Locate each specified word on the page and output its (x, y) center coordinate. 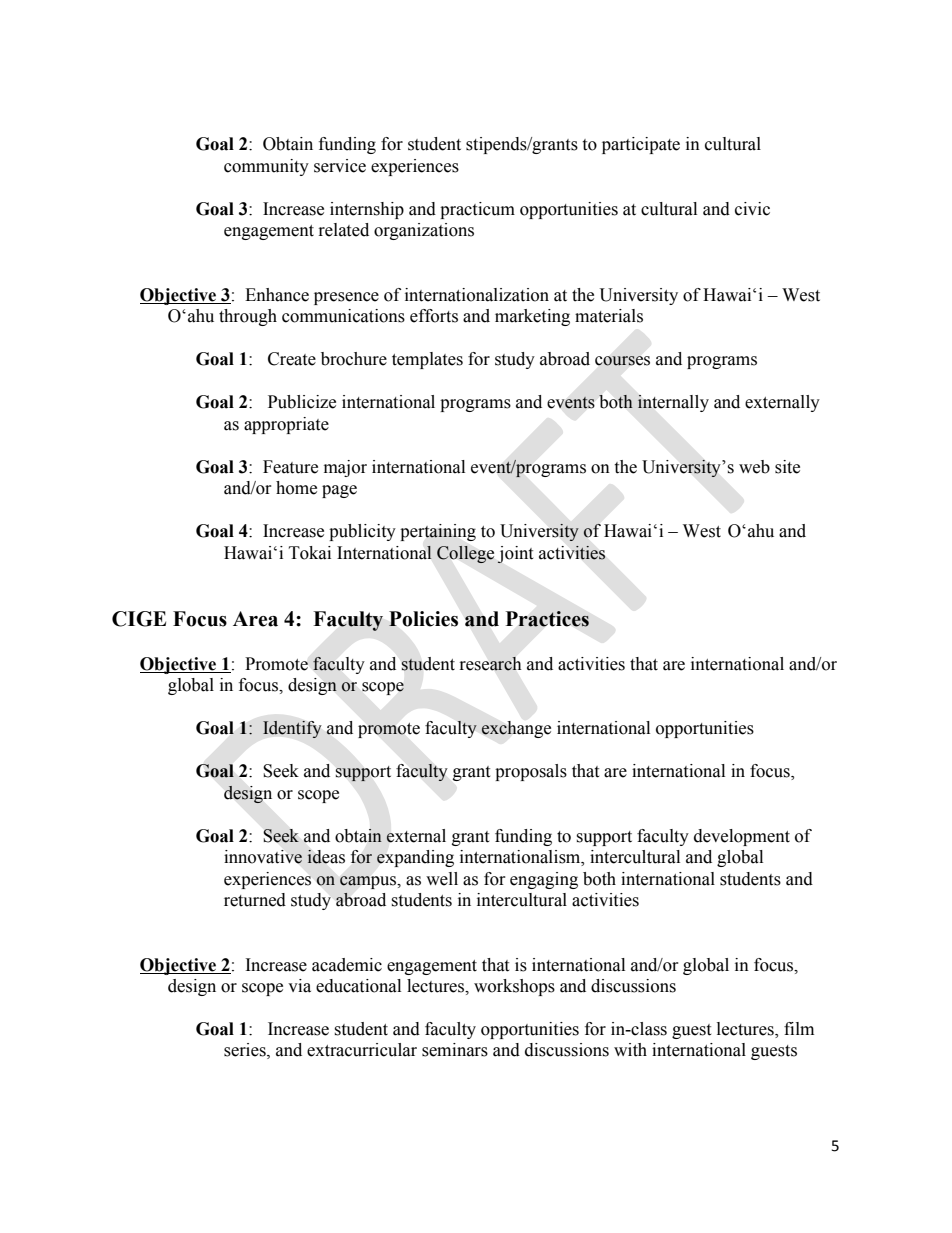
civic (752, 209)
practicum (477, 210)
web (754, 467)
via (299, 986)
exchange (516, 729)
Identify (292, 729)
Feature (290, 467)
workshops (514, 987)
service (340, 166)
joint (515, 555)
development (742, 837)
